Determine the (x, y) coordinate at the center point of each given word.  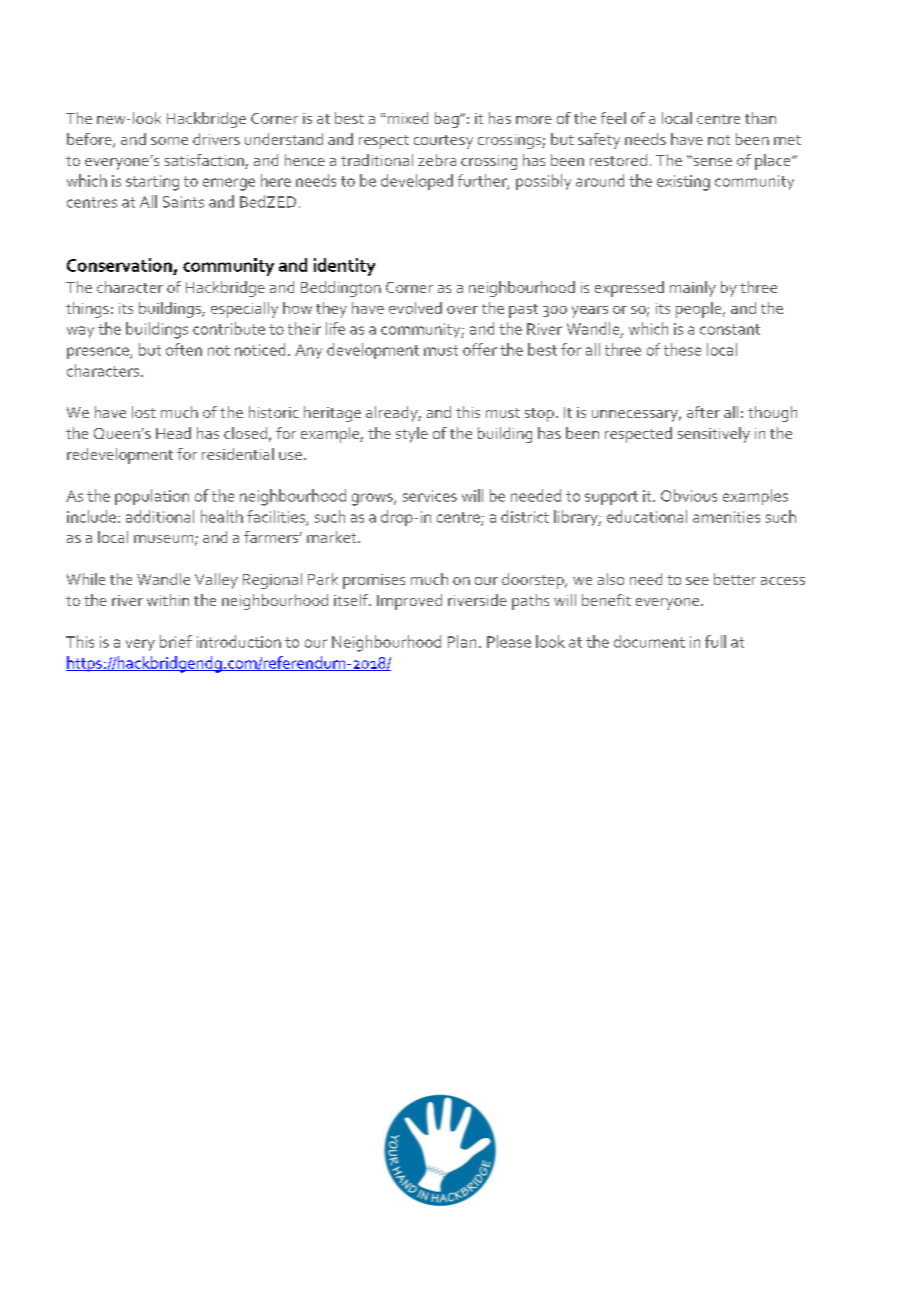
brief (176, 641)
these (682, 349)
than (760, 118)
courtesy (443, 142)
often (184, 349)
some (169, 141)
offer (480, 349)
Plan (462, 641)
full (715, 641)
